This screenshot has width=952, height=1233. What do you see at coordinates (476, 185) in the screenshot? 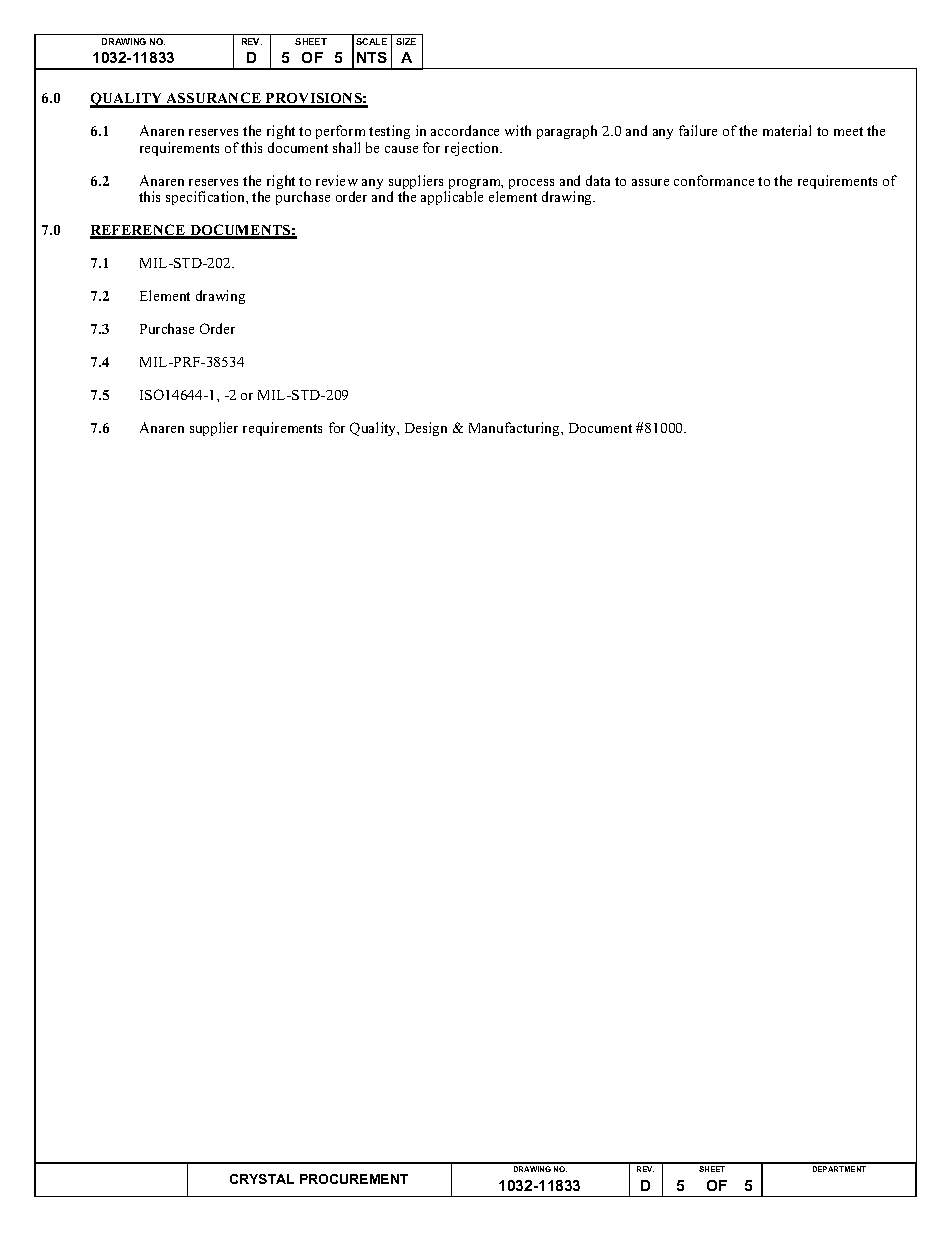
I see `program` at bounding box center [476, 185].
